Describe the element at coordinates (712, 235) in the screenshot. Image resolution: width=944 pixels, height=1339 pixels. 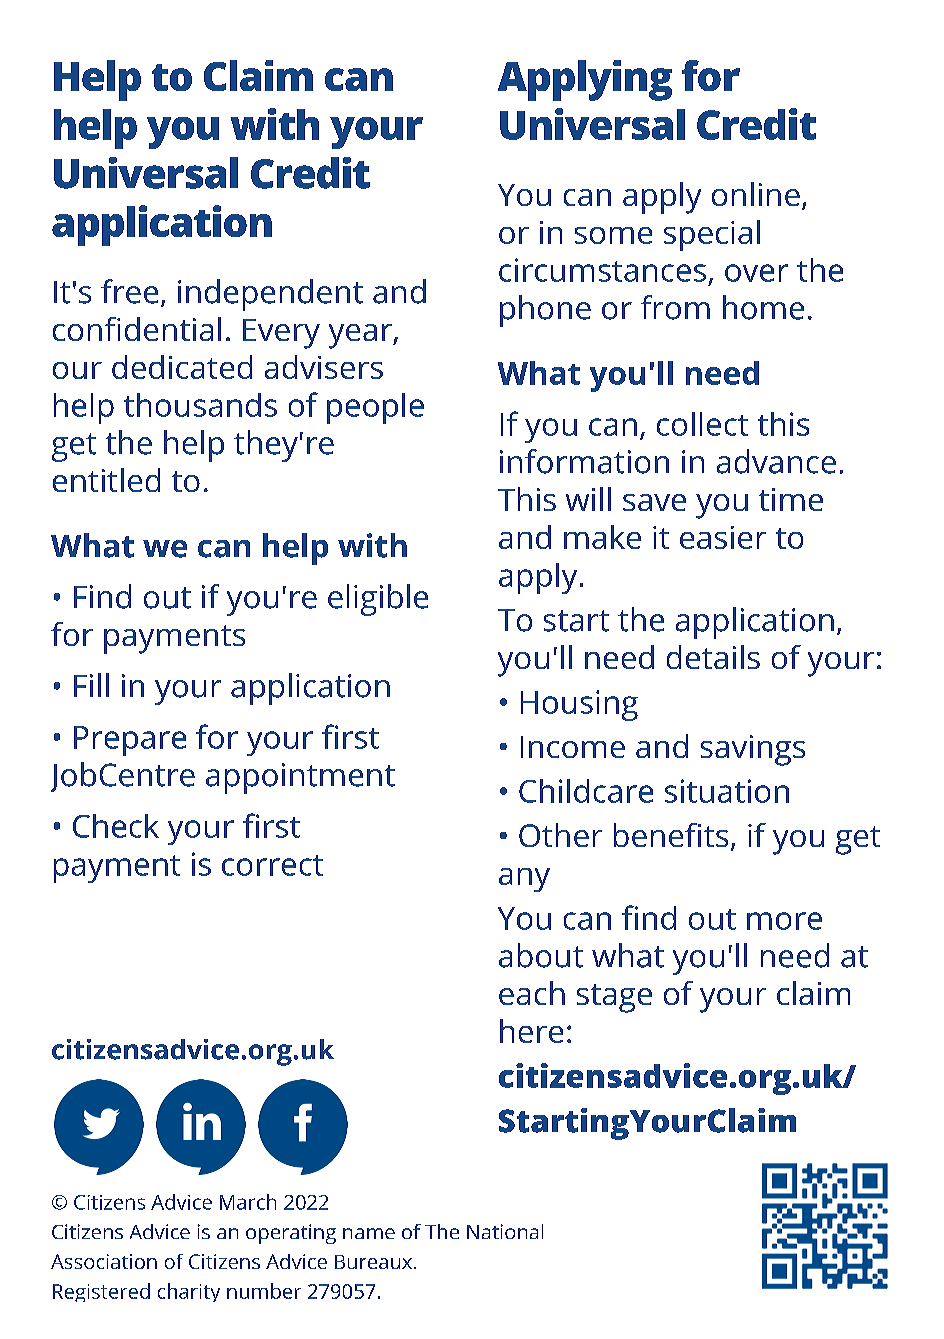
I see `special` at that location.
